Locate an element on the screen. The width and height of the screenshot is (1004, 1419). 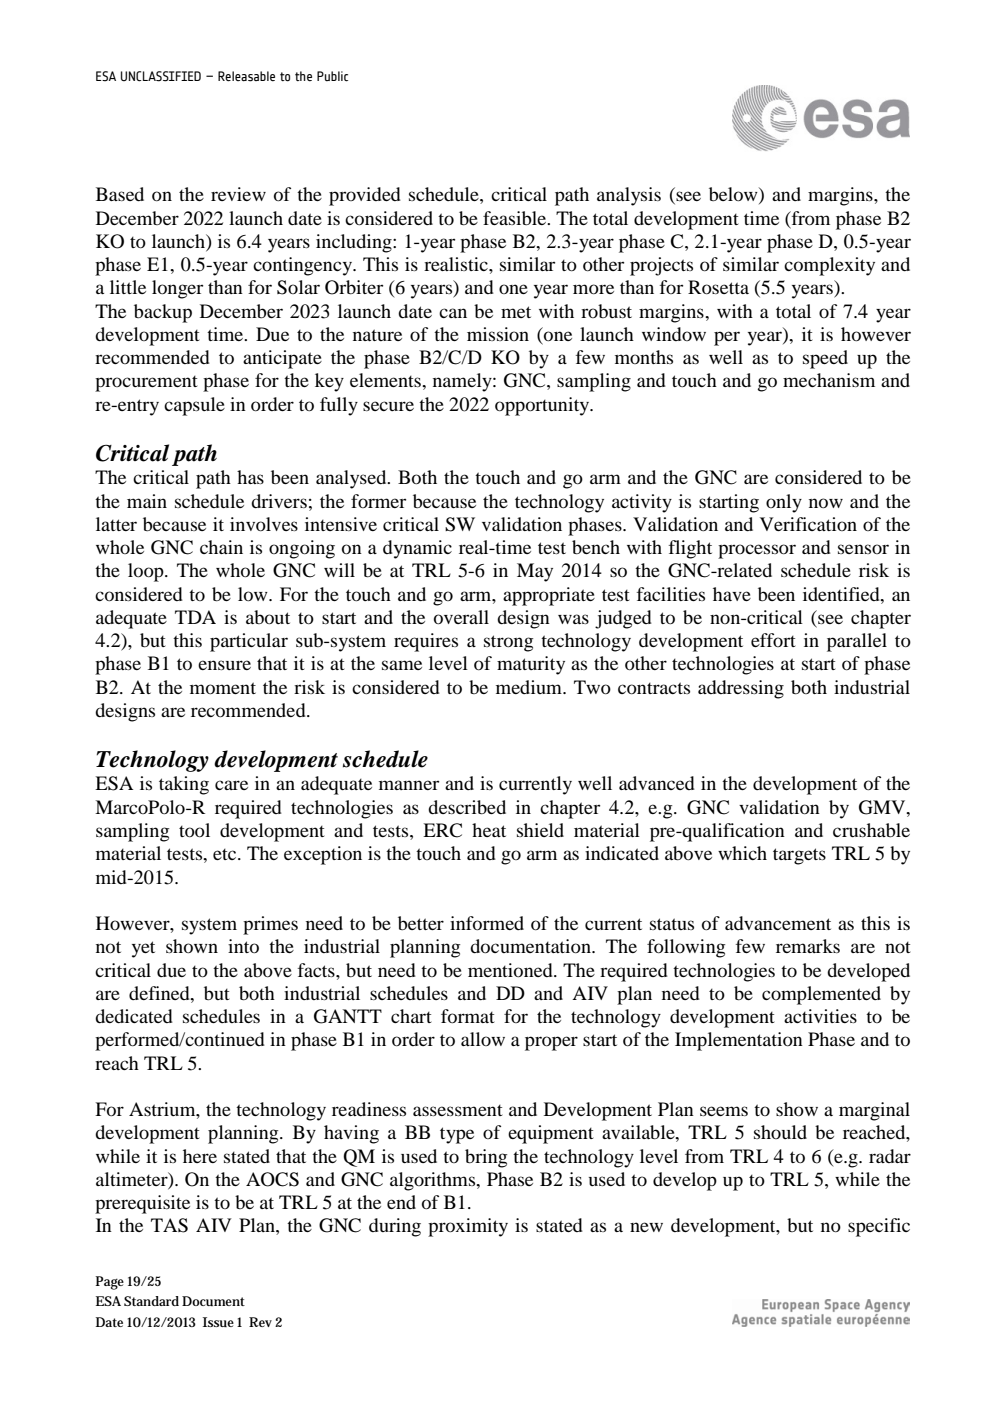
proximity is located at coordinates (468, 1227).
